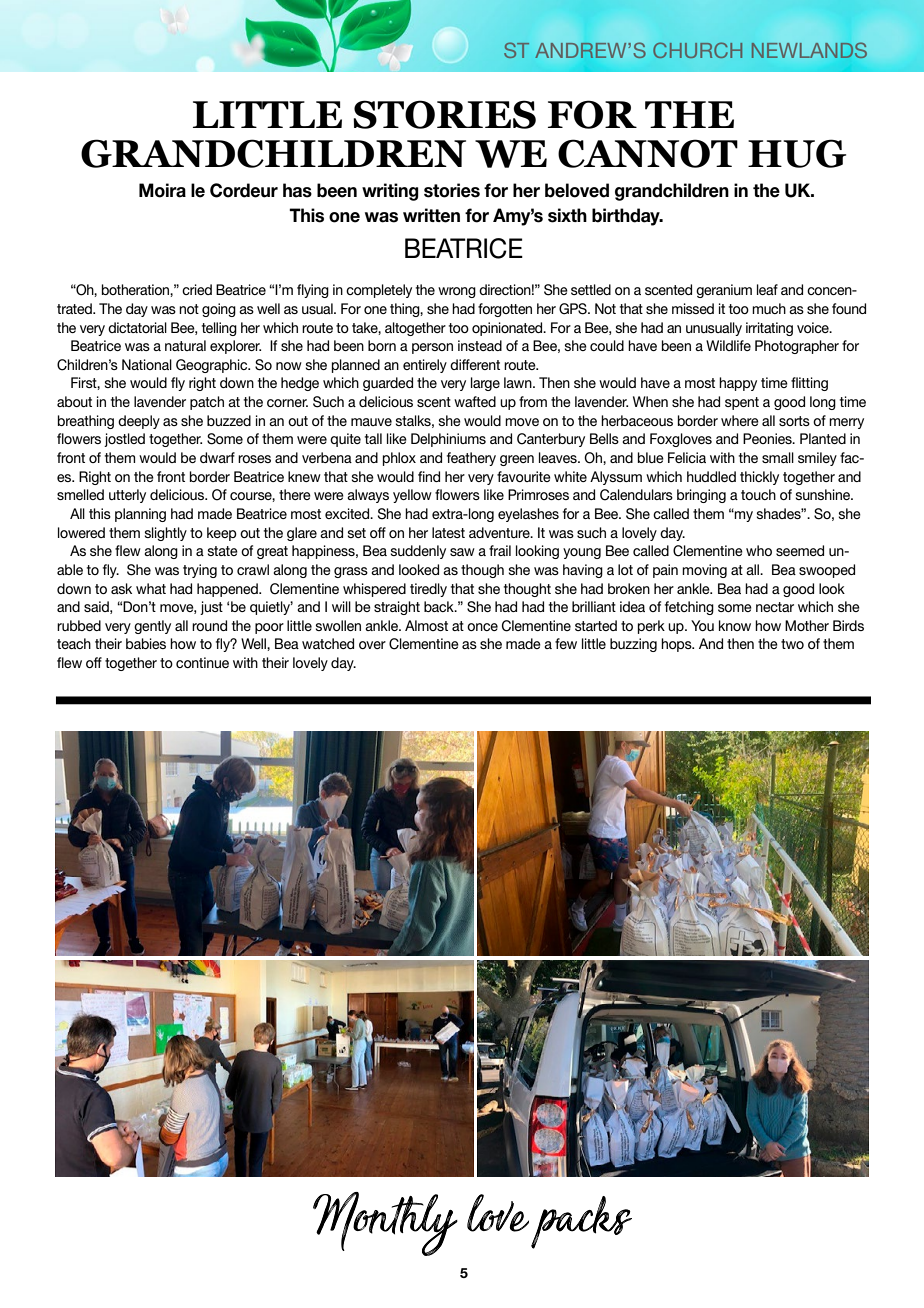 The width and height of the screenshot is (924, 1308). Describe the element at coordinates (792, 644) in the screenshot. I see `two` at that location.
